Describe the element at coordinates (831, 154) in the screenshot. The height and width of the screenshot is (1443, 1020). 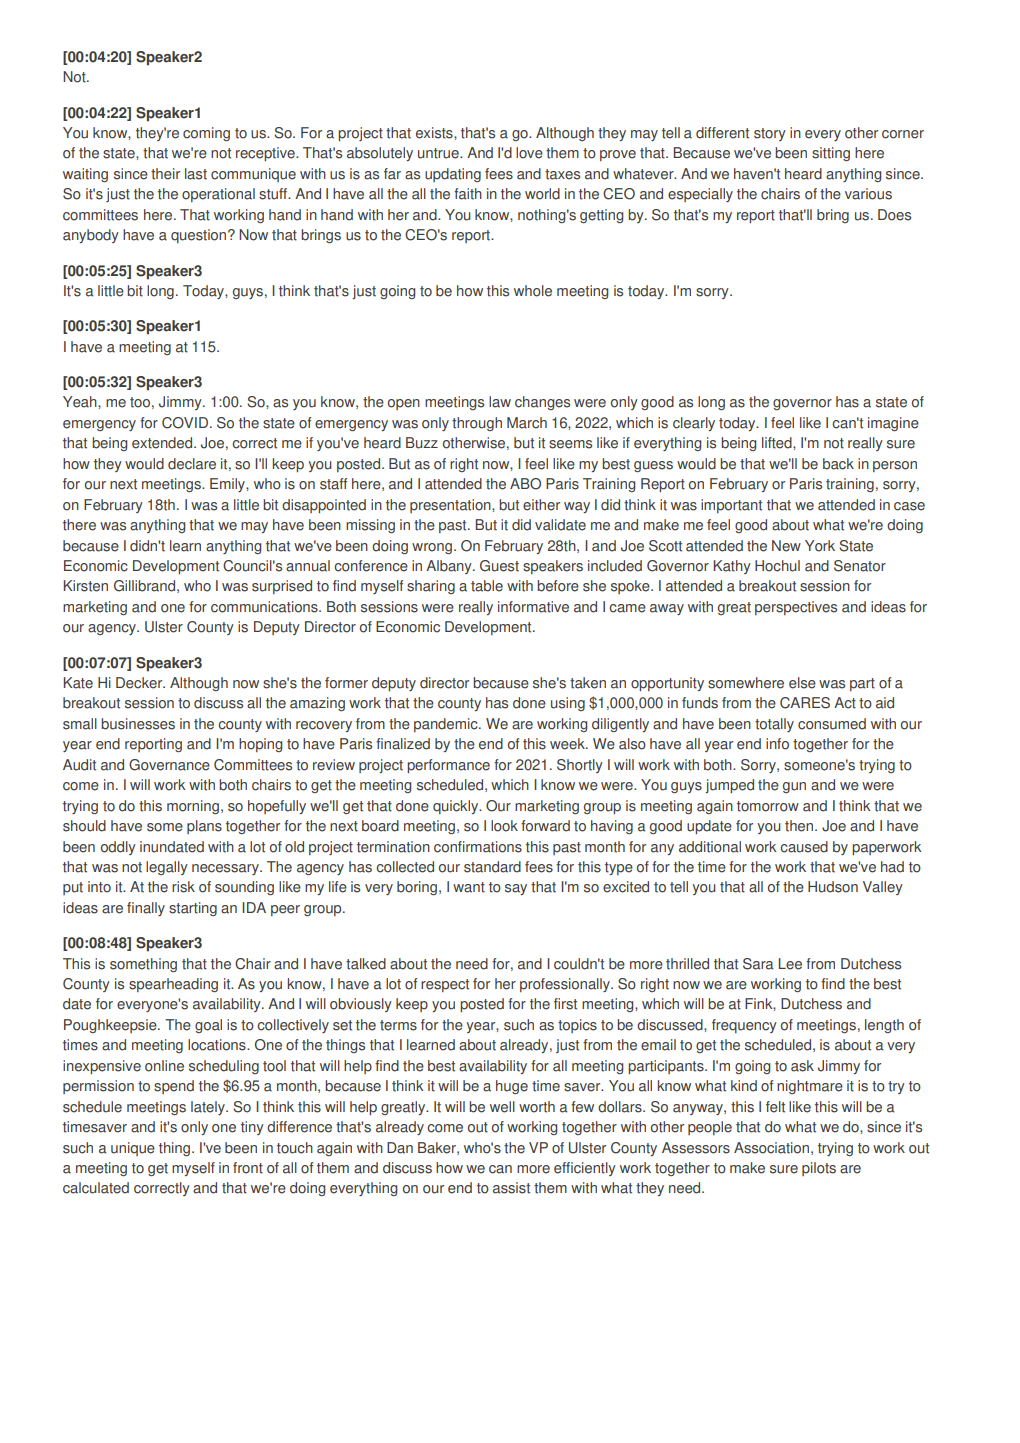
I see `sitting` at that location.
